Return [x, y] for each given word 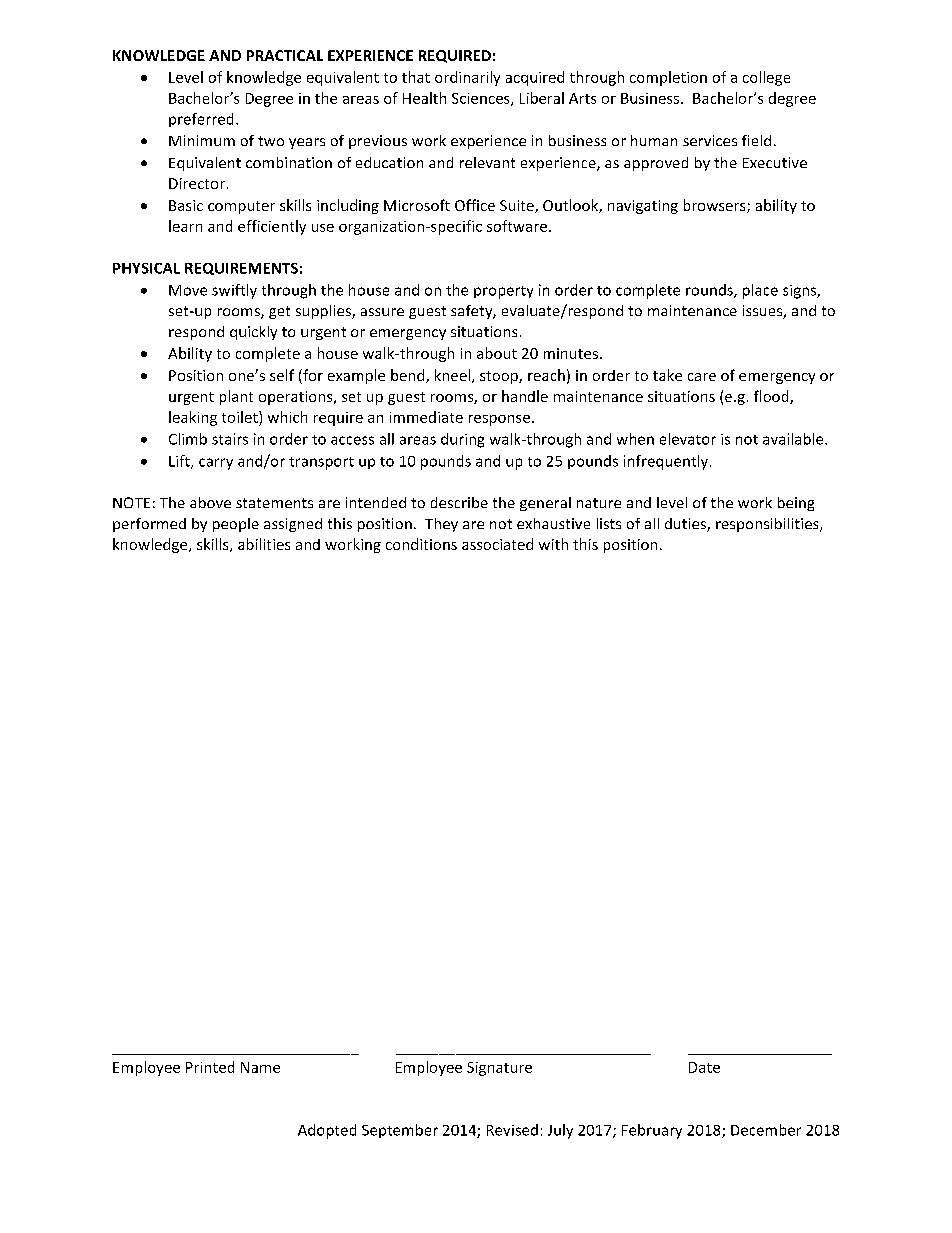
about [497, 353]
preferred [201, 120]
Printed [210, 1067]
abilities [264, 544]
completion [668, 78]
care [702, 377]
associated [497, 544]
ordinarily [467, 78]
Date [704, 1067]
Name [260, 1067]
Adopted [327, 1131]
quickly [253, 333]
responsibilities [768, 525]
